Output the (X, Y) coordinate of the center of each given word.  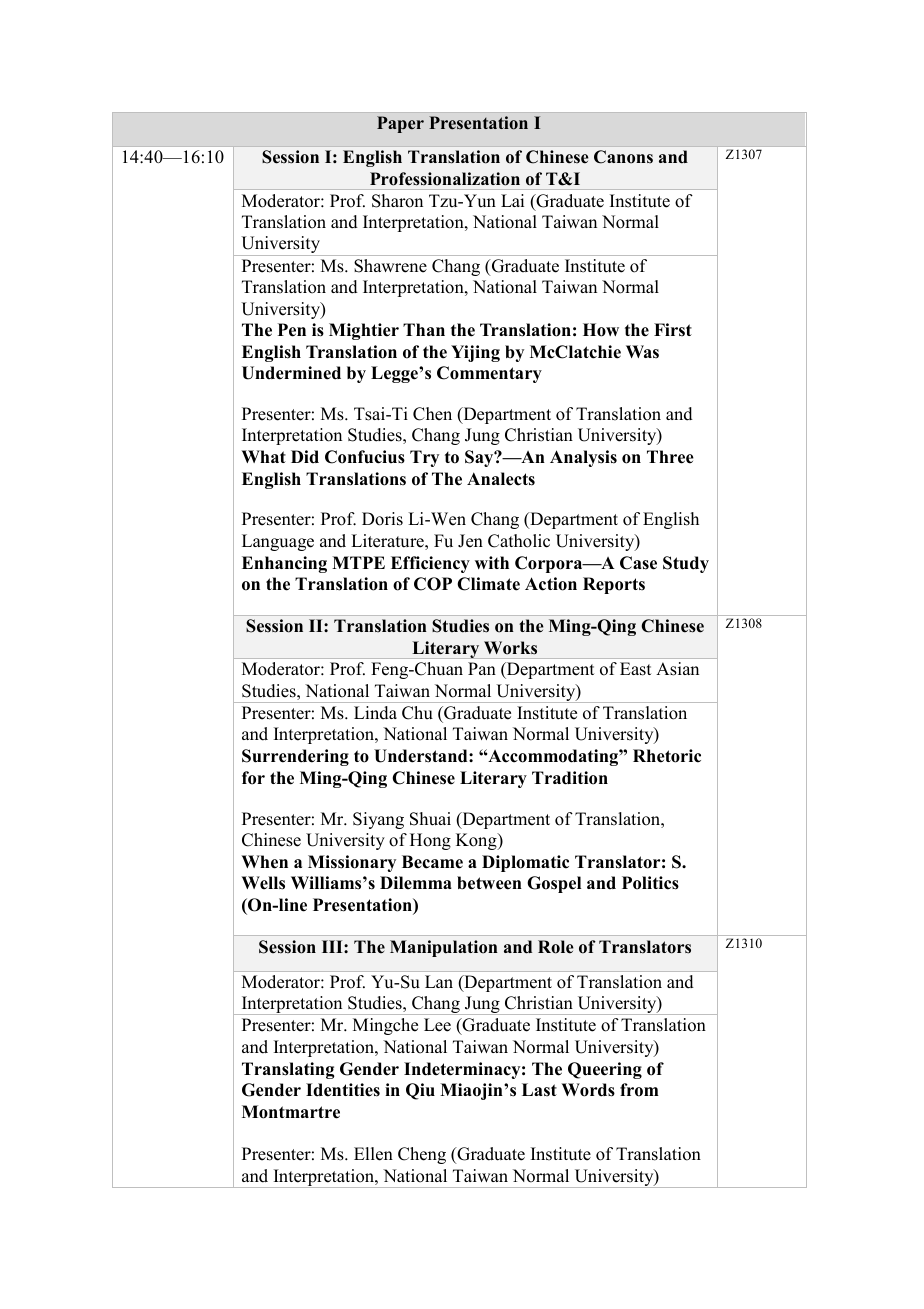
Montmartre (291, 1112)
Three (670, 457)
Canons (623, 157)
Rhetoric (667, 756)
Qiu (420, 1091)
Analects (501, 479)
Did (305, 457)
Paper (400, 124)
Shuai (430, 819)
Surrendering (295, 757)
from (639, 1090)
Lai (512, 200)
